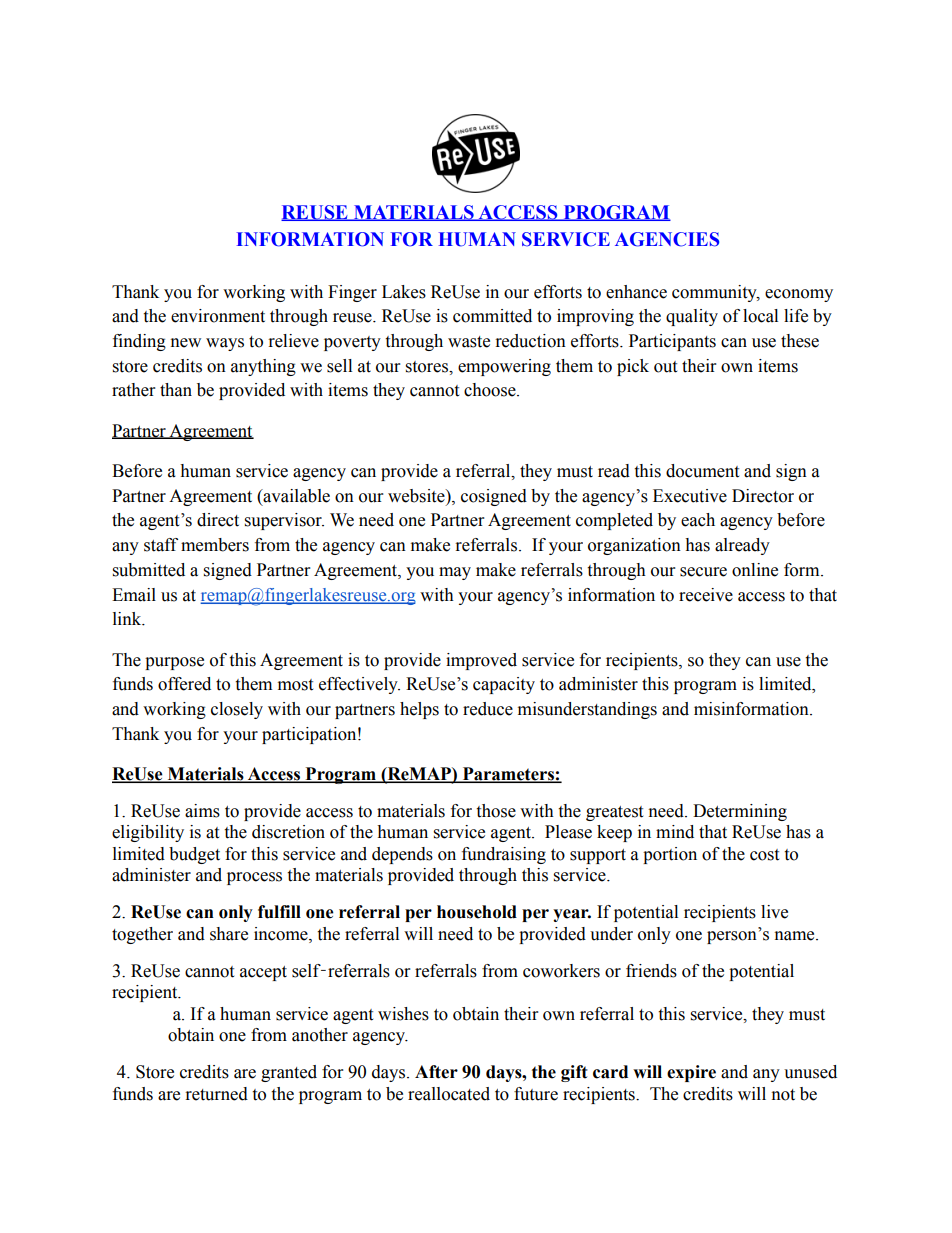 The width and height of the screenshot is (952, 1233). Describe the element at coordinates (698, 520) in the screenshot. I see `each` at that location.
